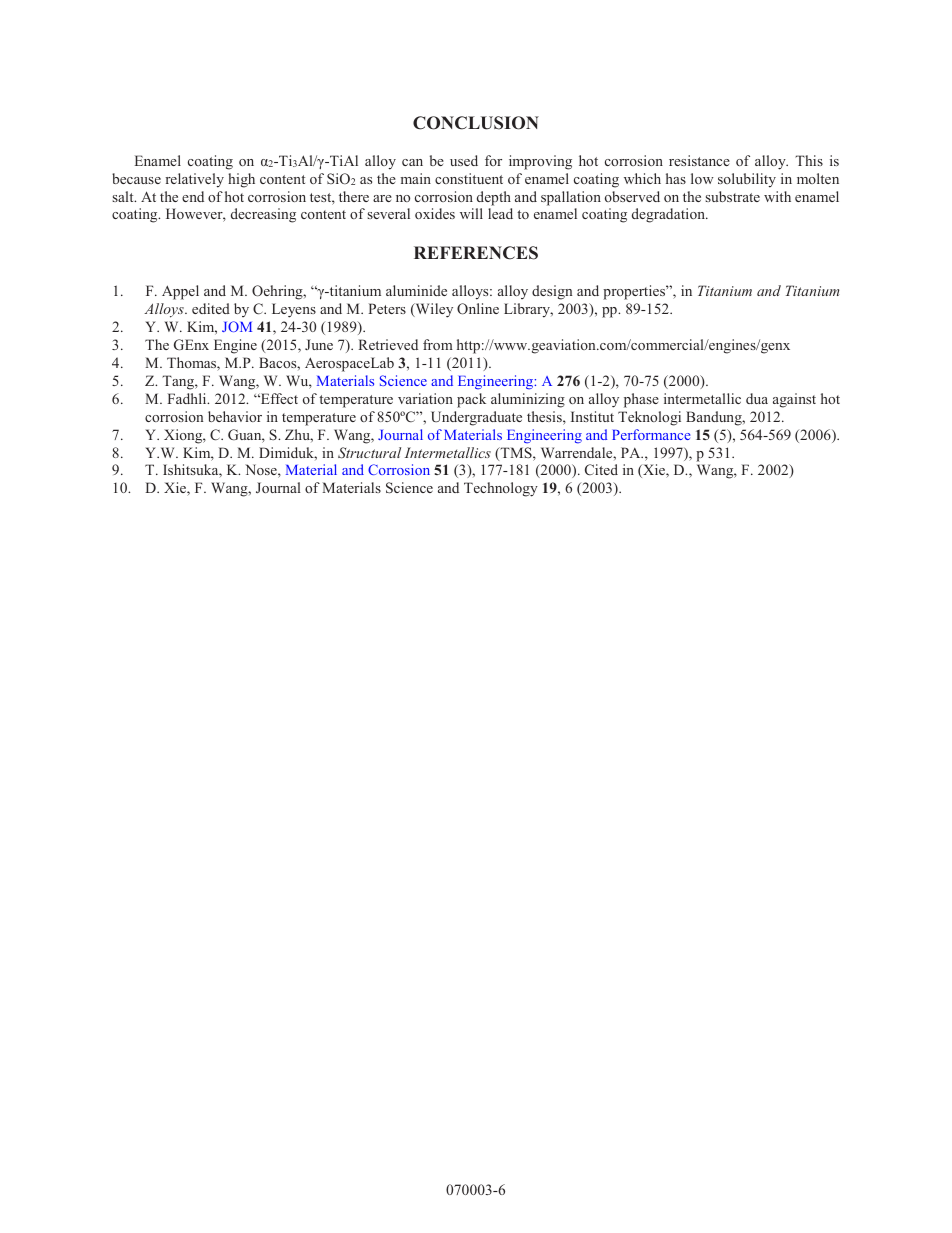  Describe the element at coordinates (195, 180) in the screenshot. I see `relatively` at that location.
